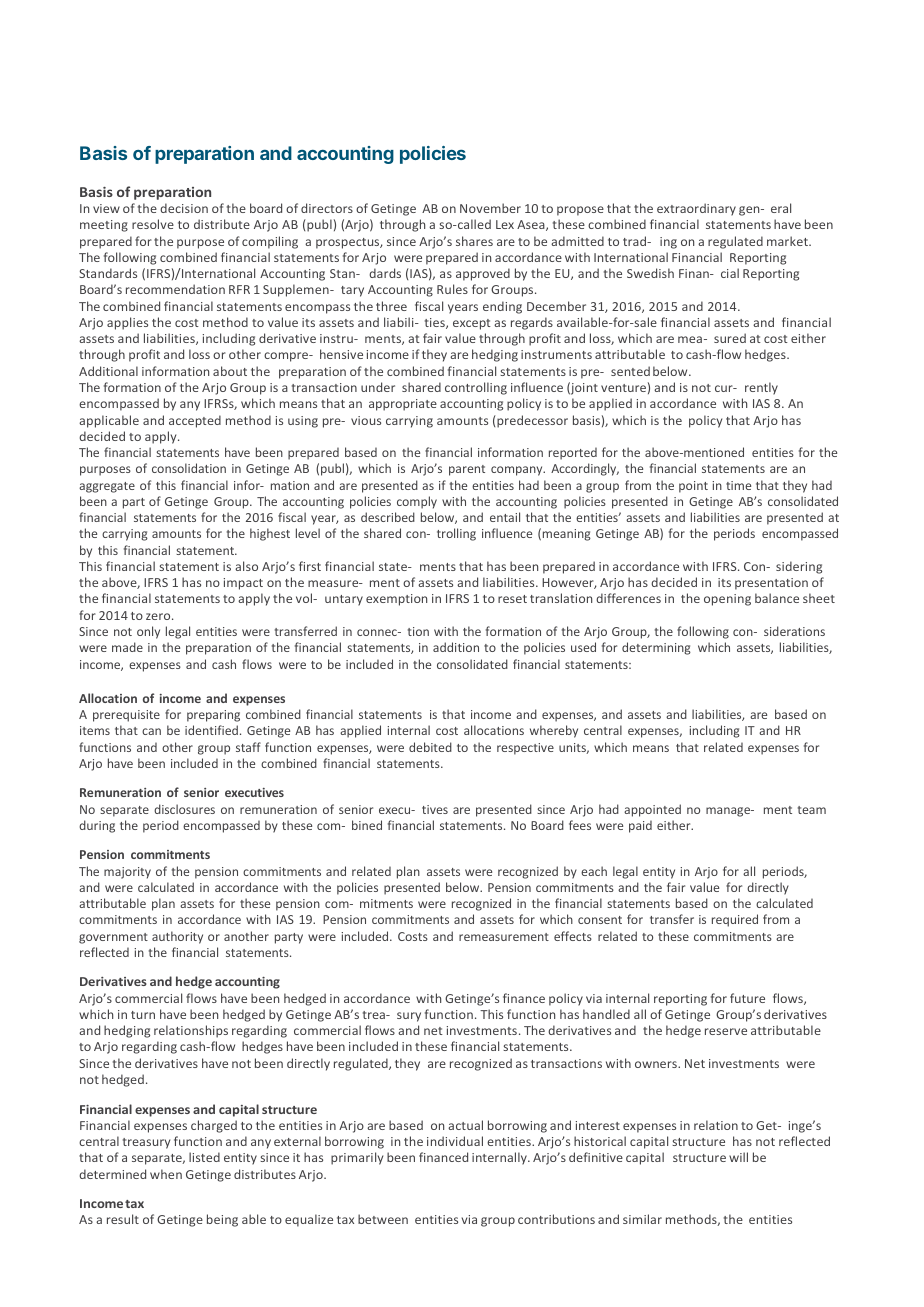 This screenshot has height=1307, width=924. What do you see at coordinates (177, 937) in the screenshot?
I see `authority` at bounding box center [177, 937].
